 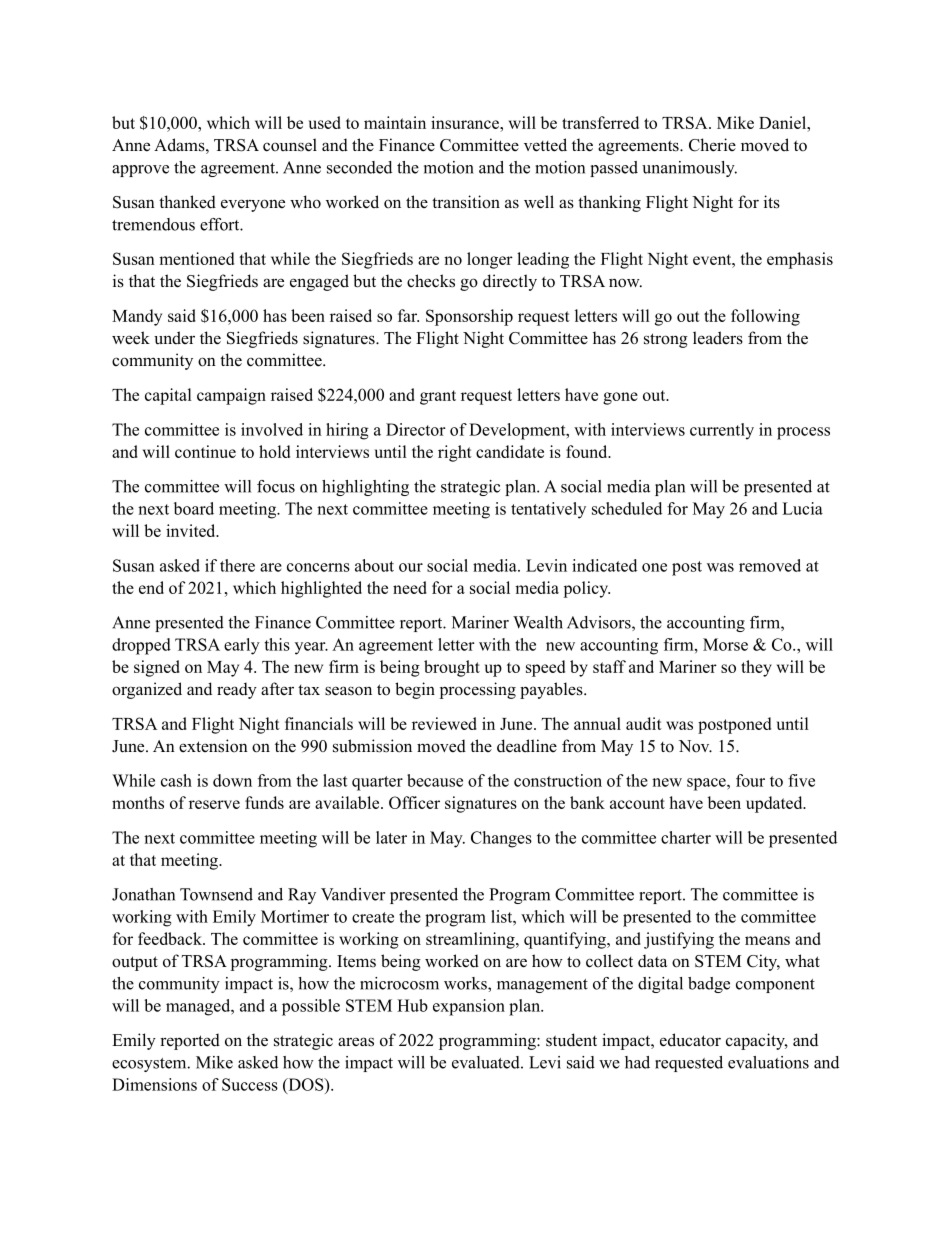 What do you see at coordinates (174, 338) in the document?
I see `under` at bounding box center [174, 338].
